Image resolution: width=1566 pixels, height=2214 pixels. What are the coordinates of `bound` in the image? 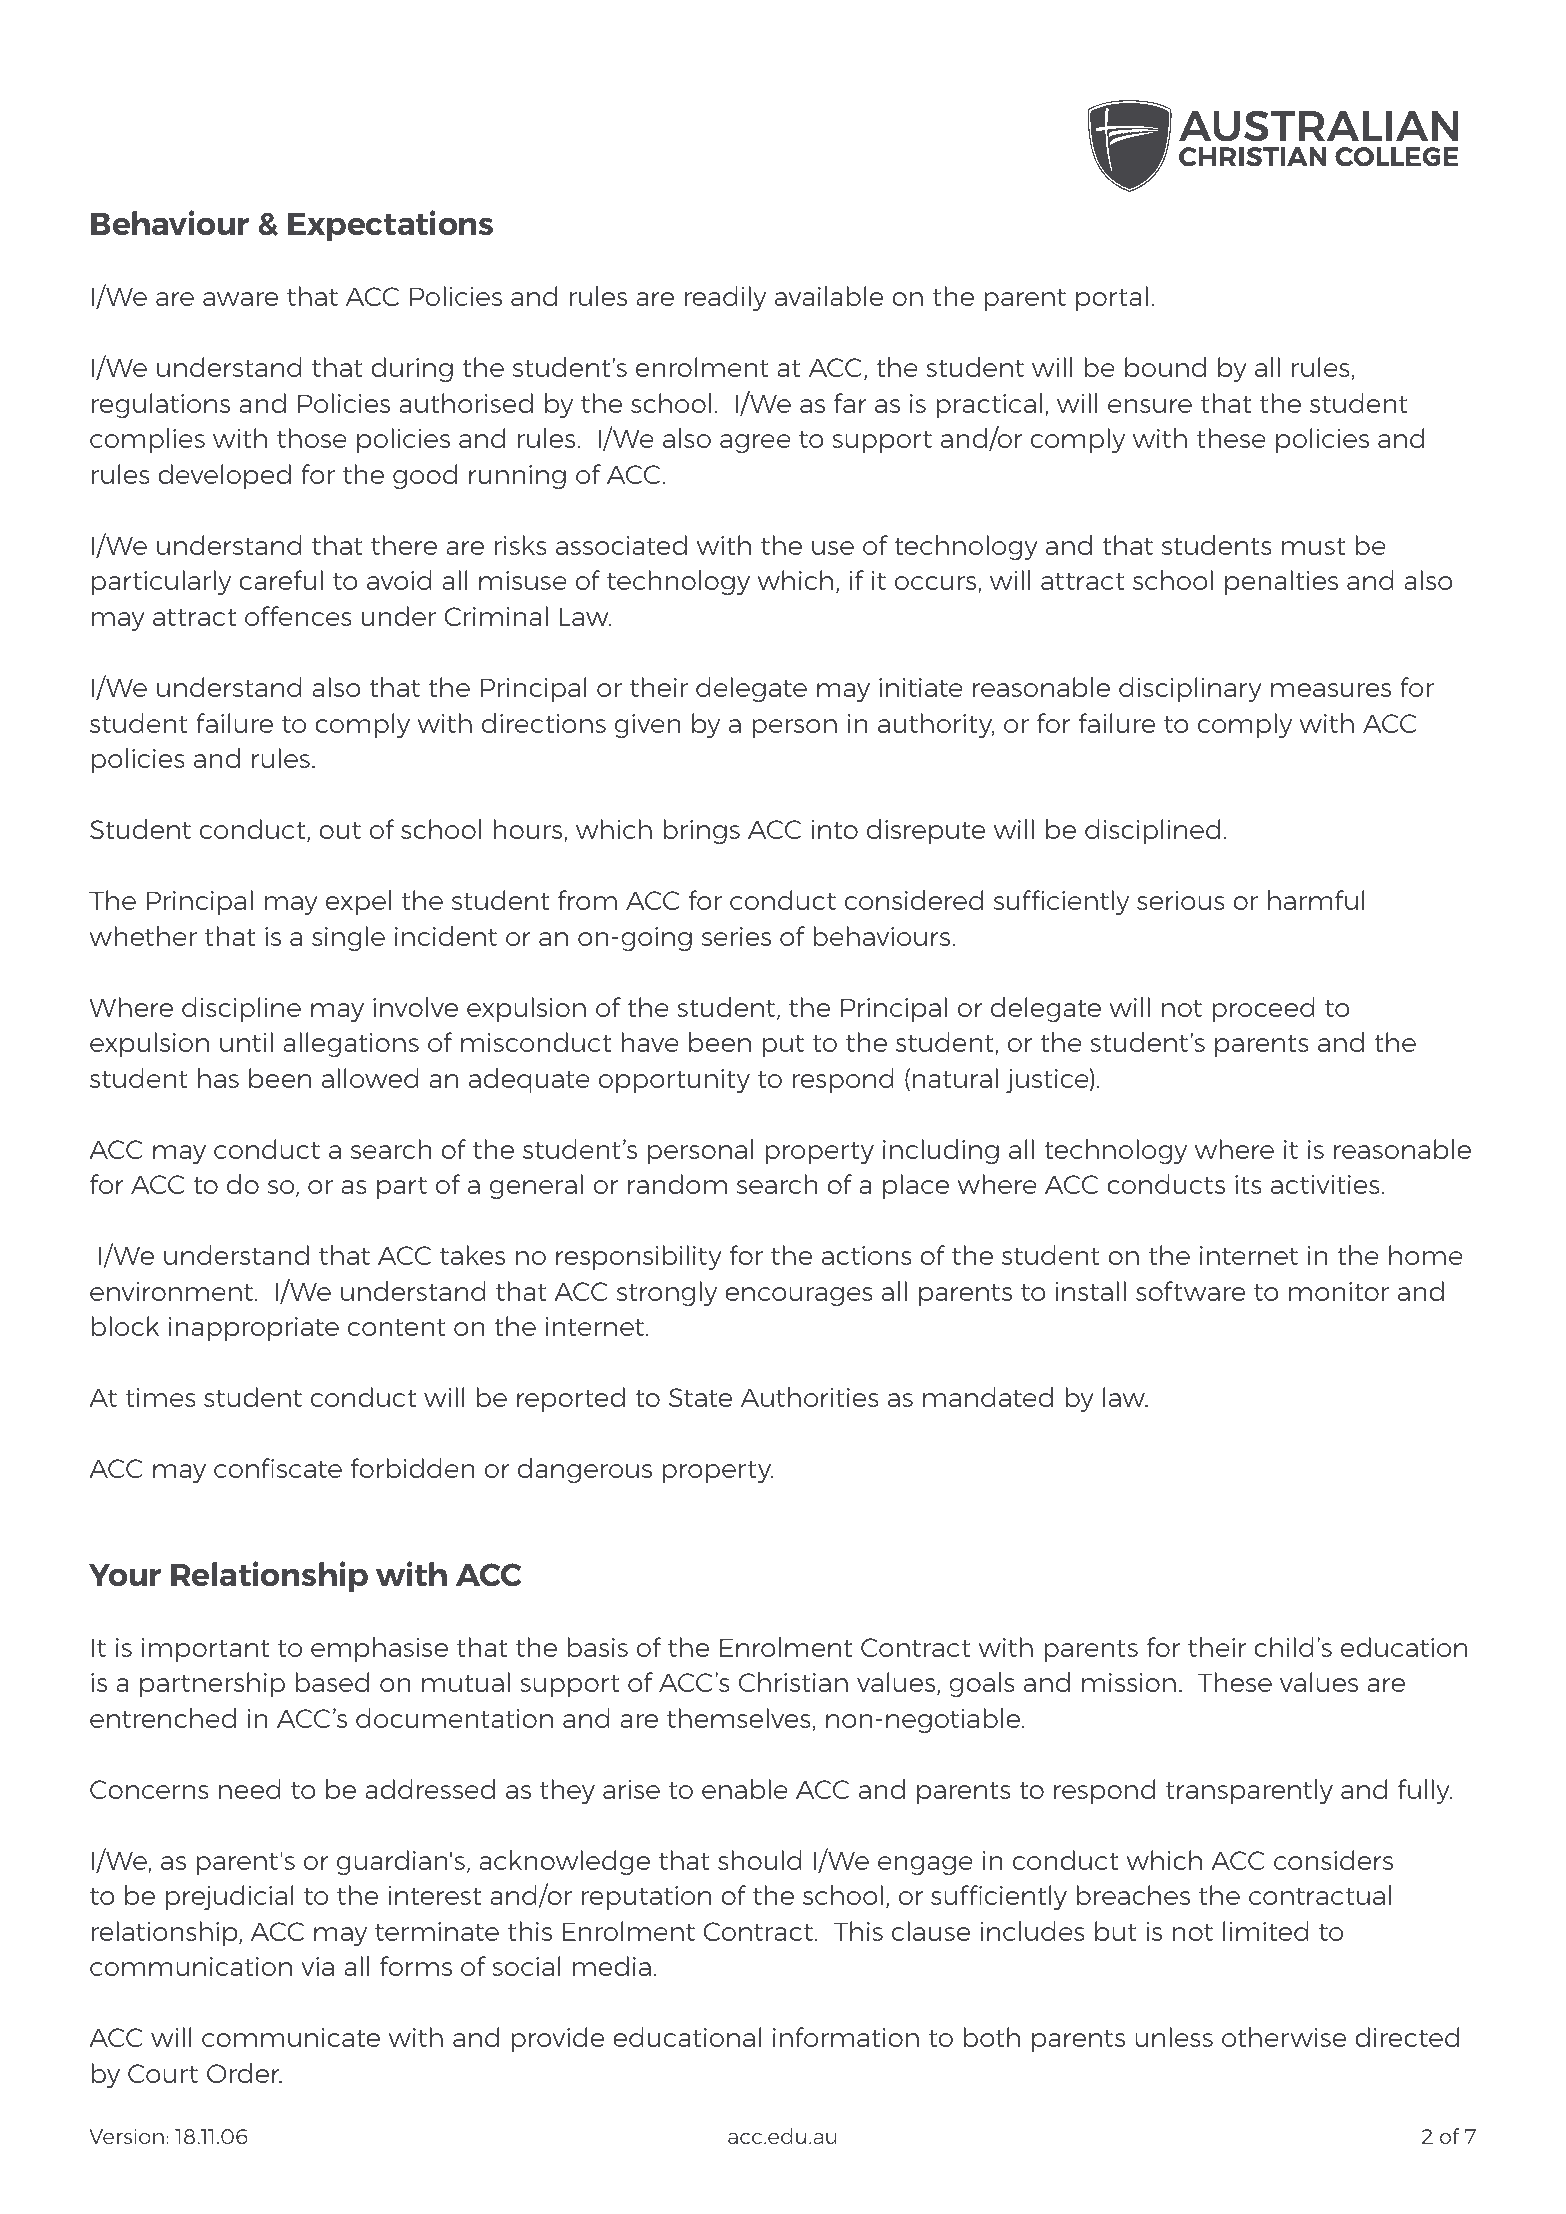 It's located at (1165, 367).
